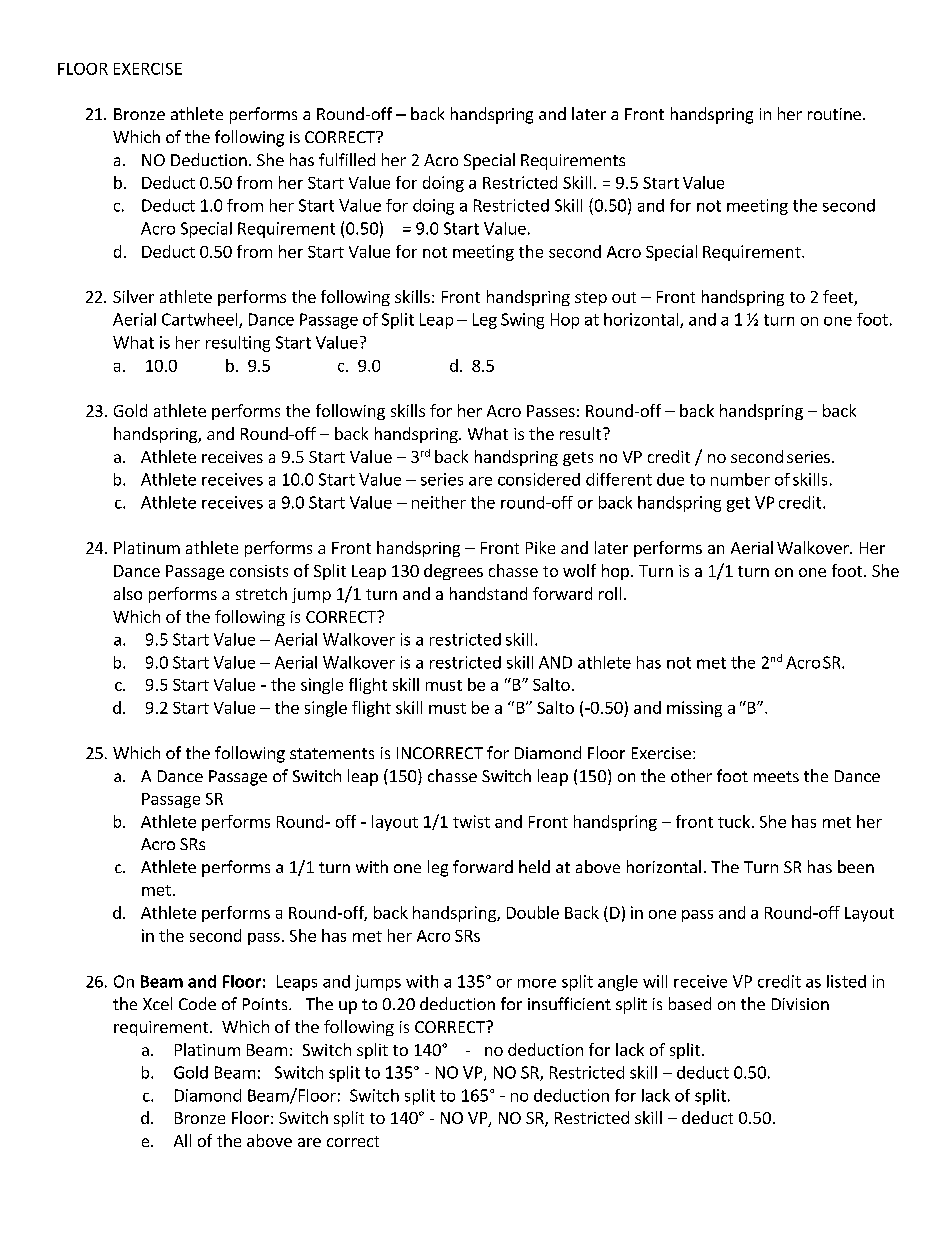 The width and height of the screenshot is (952, 1233). Describe the element at coordinates (591, 299) in the screenshot. I see `step` at that location.
